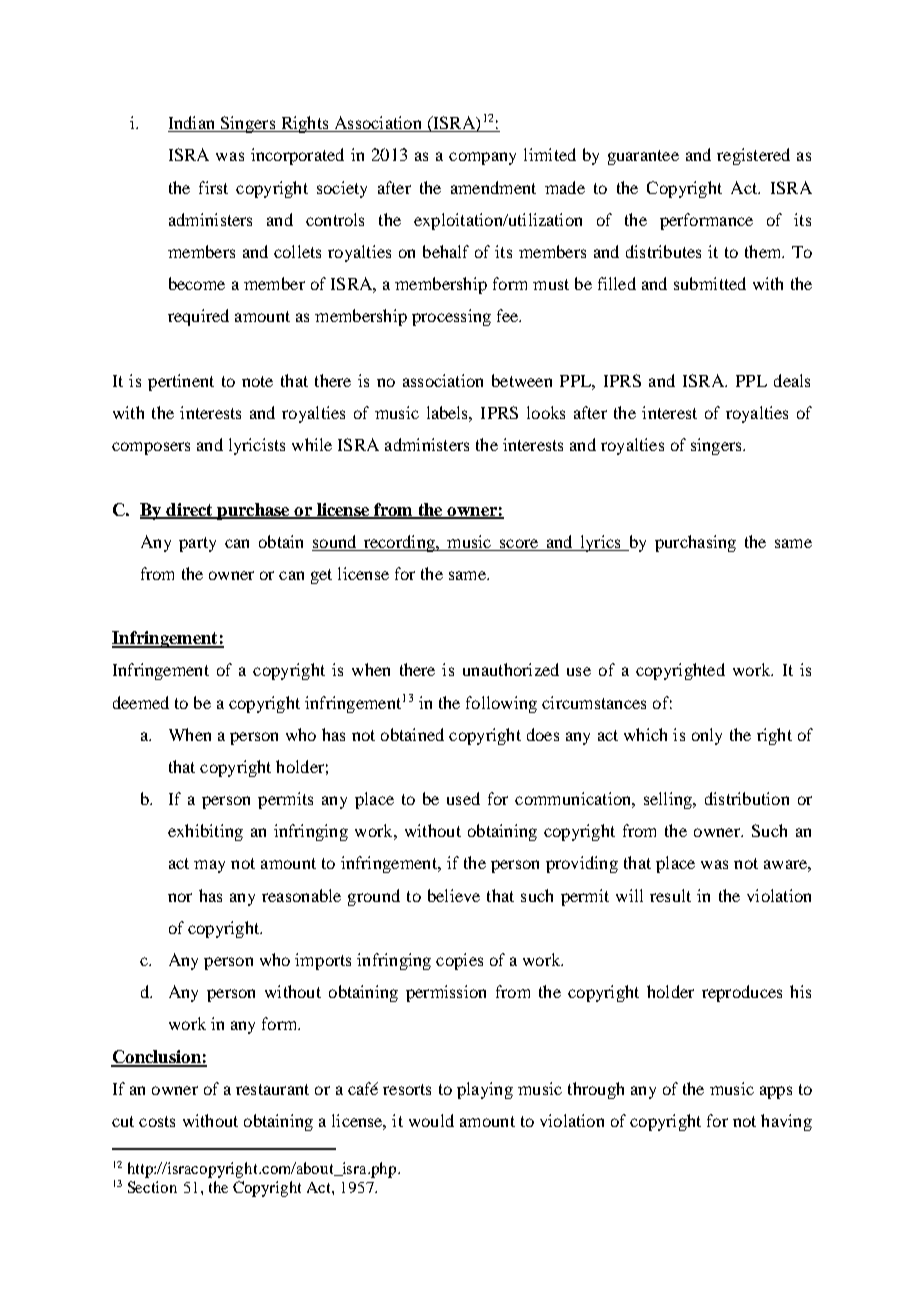 This screenshot has width=924, height=1309. Describe the element at coordinates (747, 798) in the screenshot. I see `distribution` at that location.
